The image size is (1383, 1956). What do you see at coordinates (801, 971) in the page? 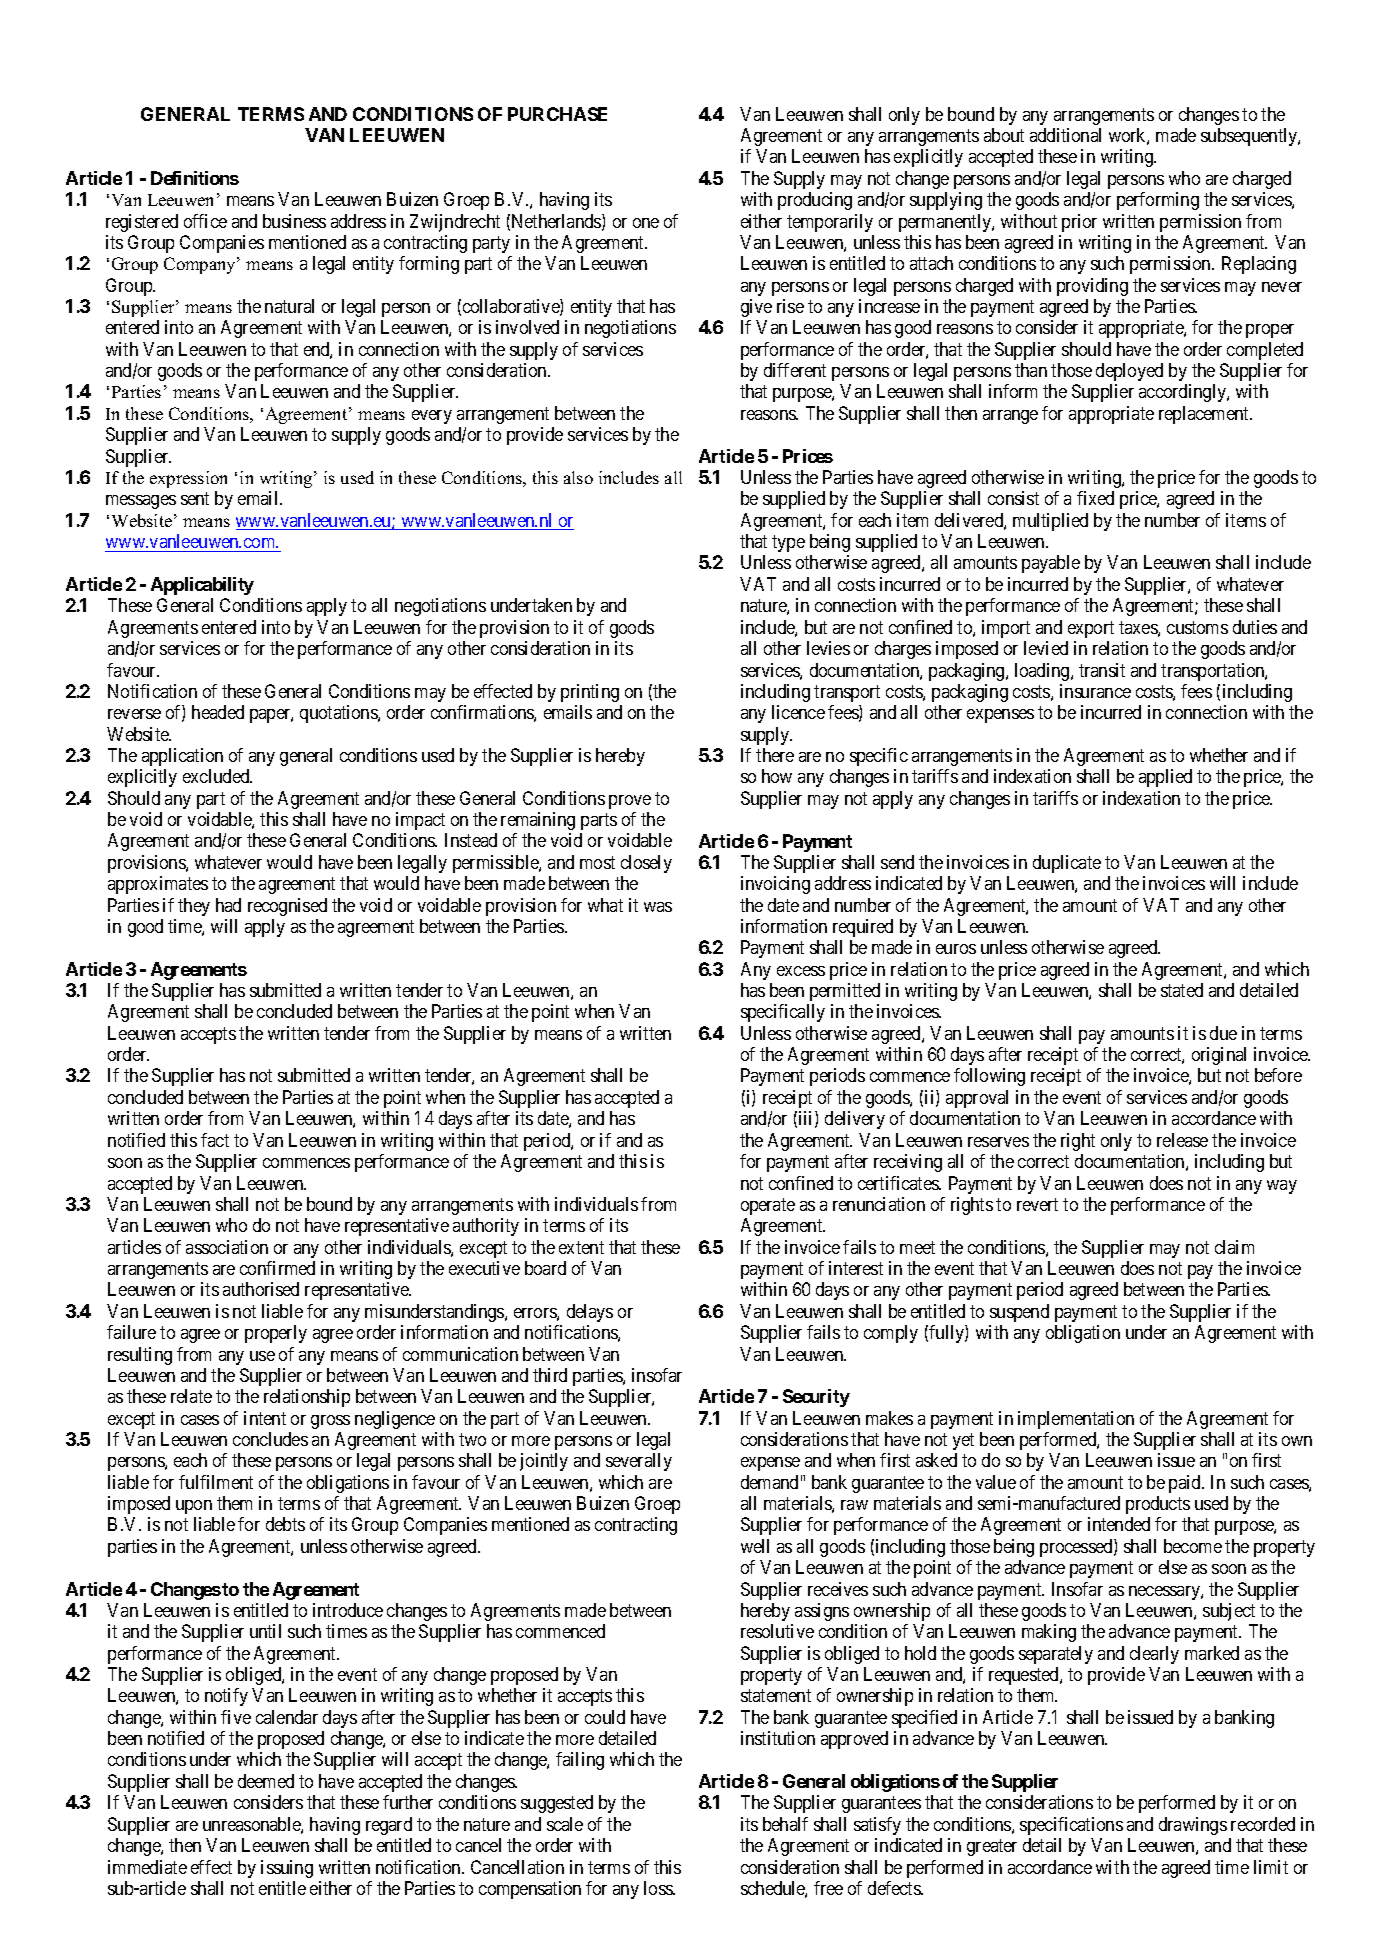
I see `excess` at bounding box center [801, 971].
